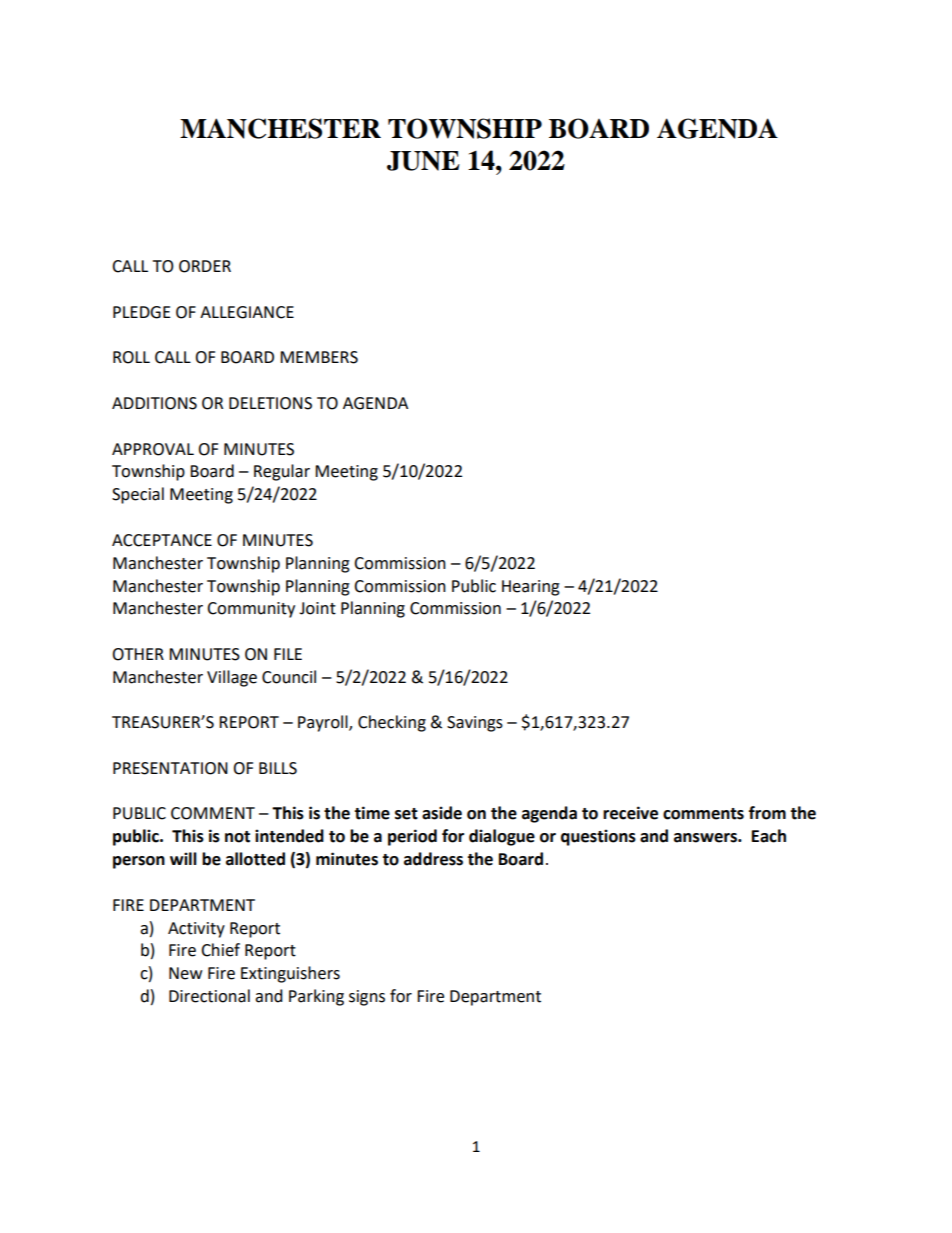  Describe the element at coordinates (423, 161) in the screenshot. I see `JUNE` at that location.
